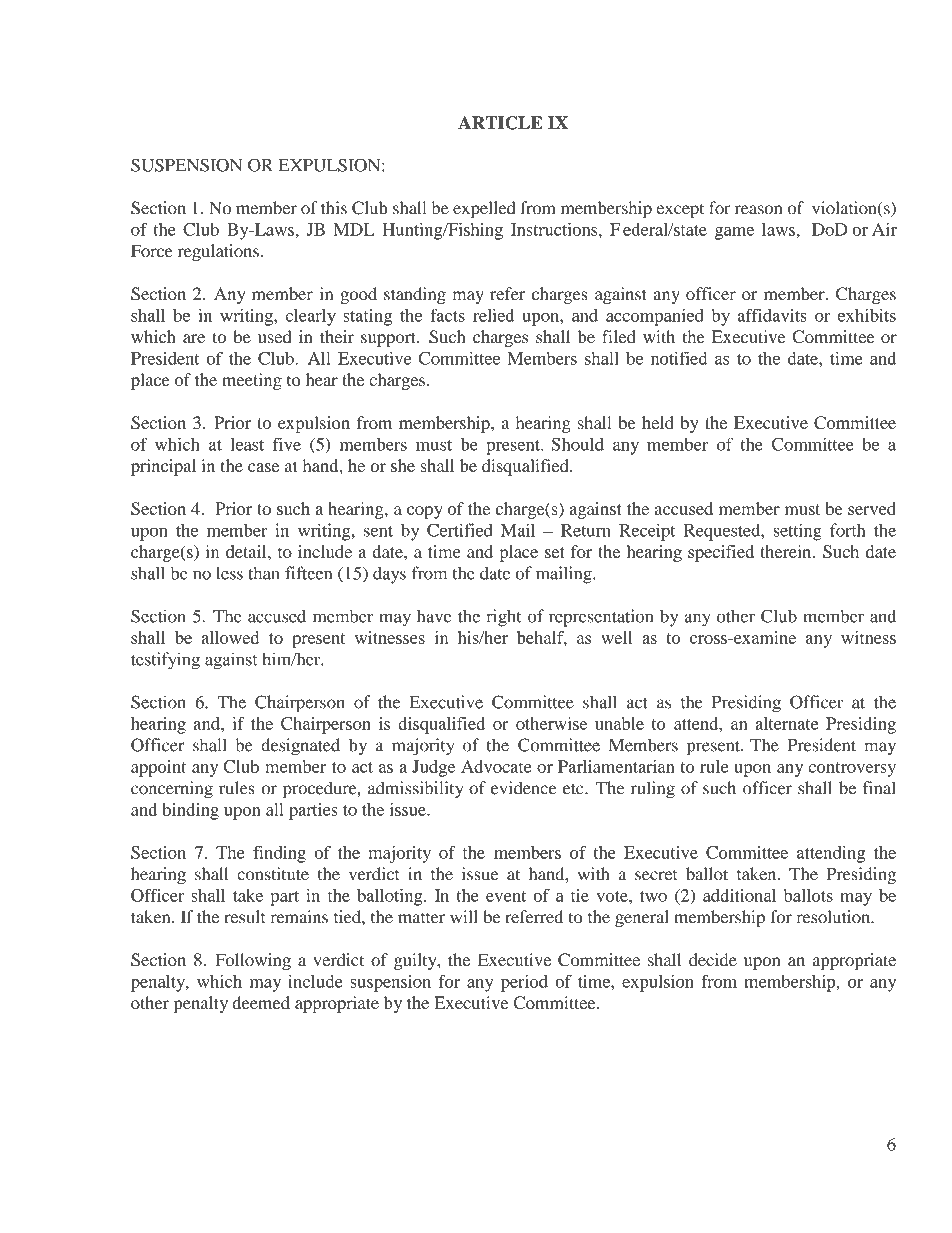 The height and width of the page is (1233, 952). What do you see at coordinates (334, 208) in the page?
I see `this` at bounding box center [334, 208].
